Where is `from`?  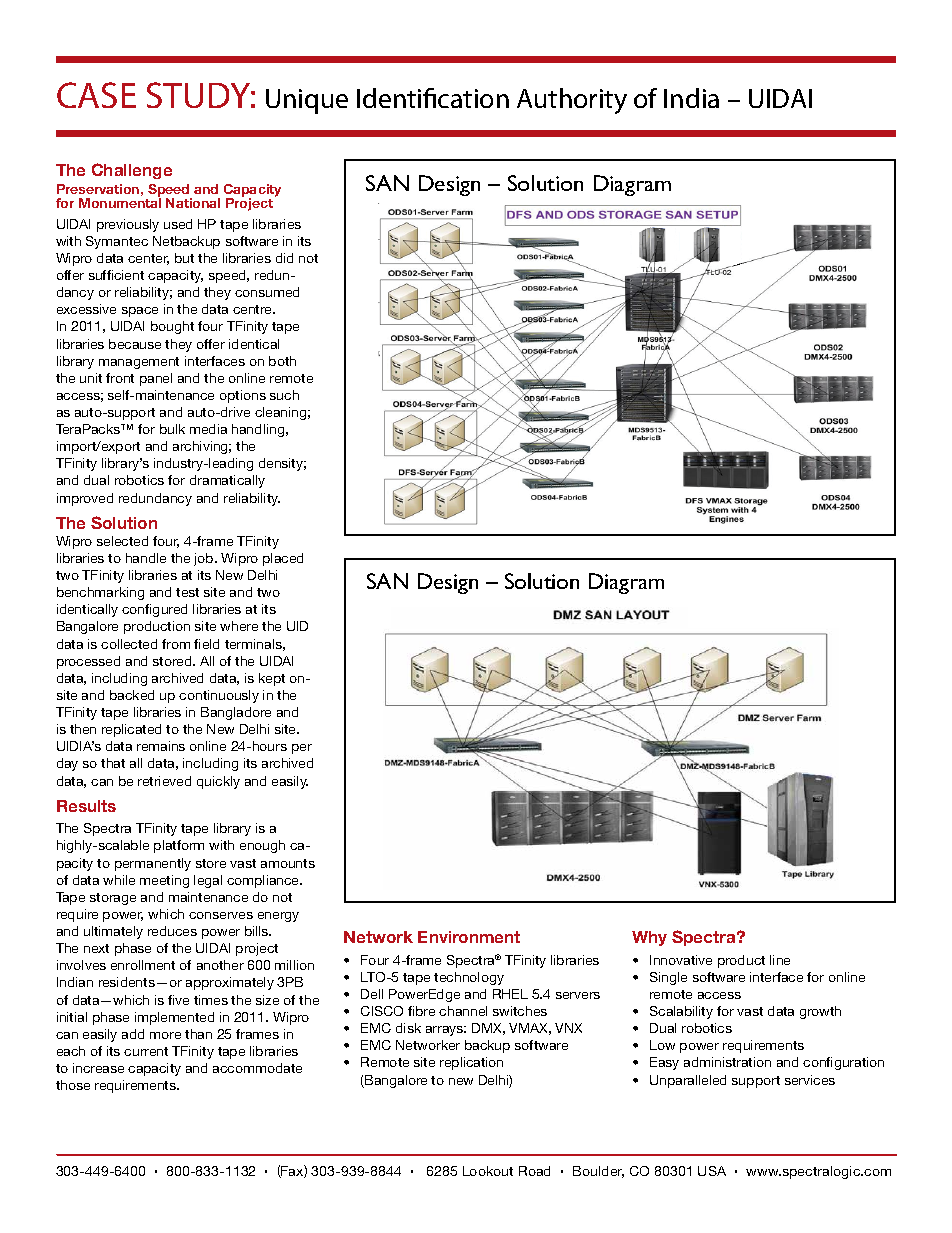 from is located at coordinates (176, 644).
